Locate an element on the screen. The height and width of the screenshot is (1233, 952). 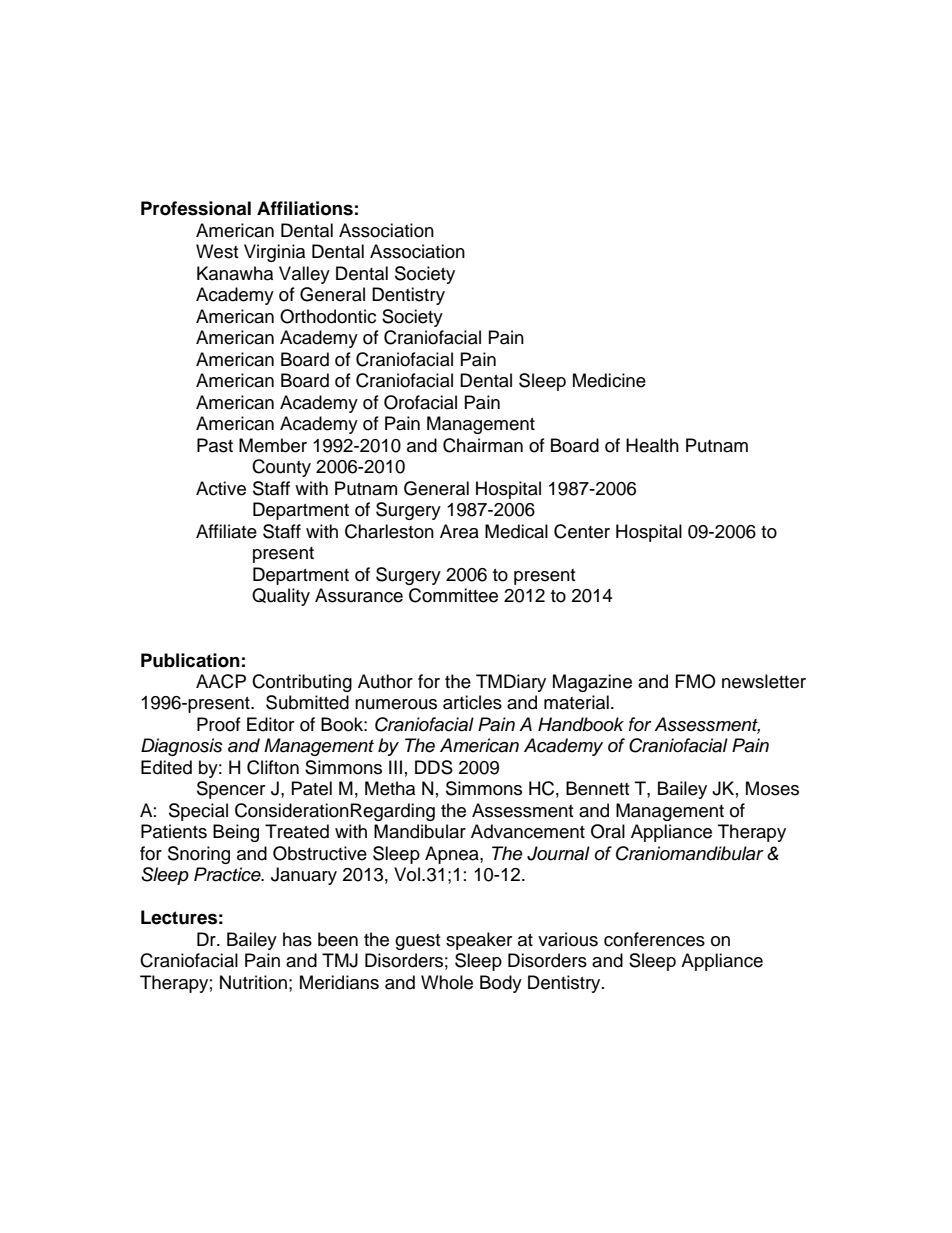
Medicine is located at coordinates (609, 380).
